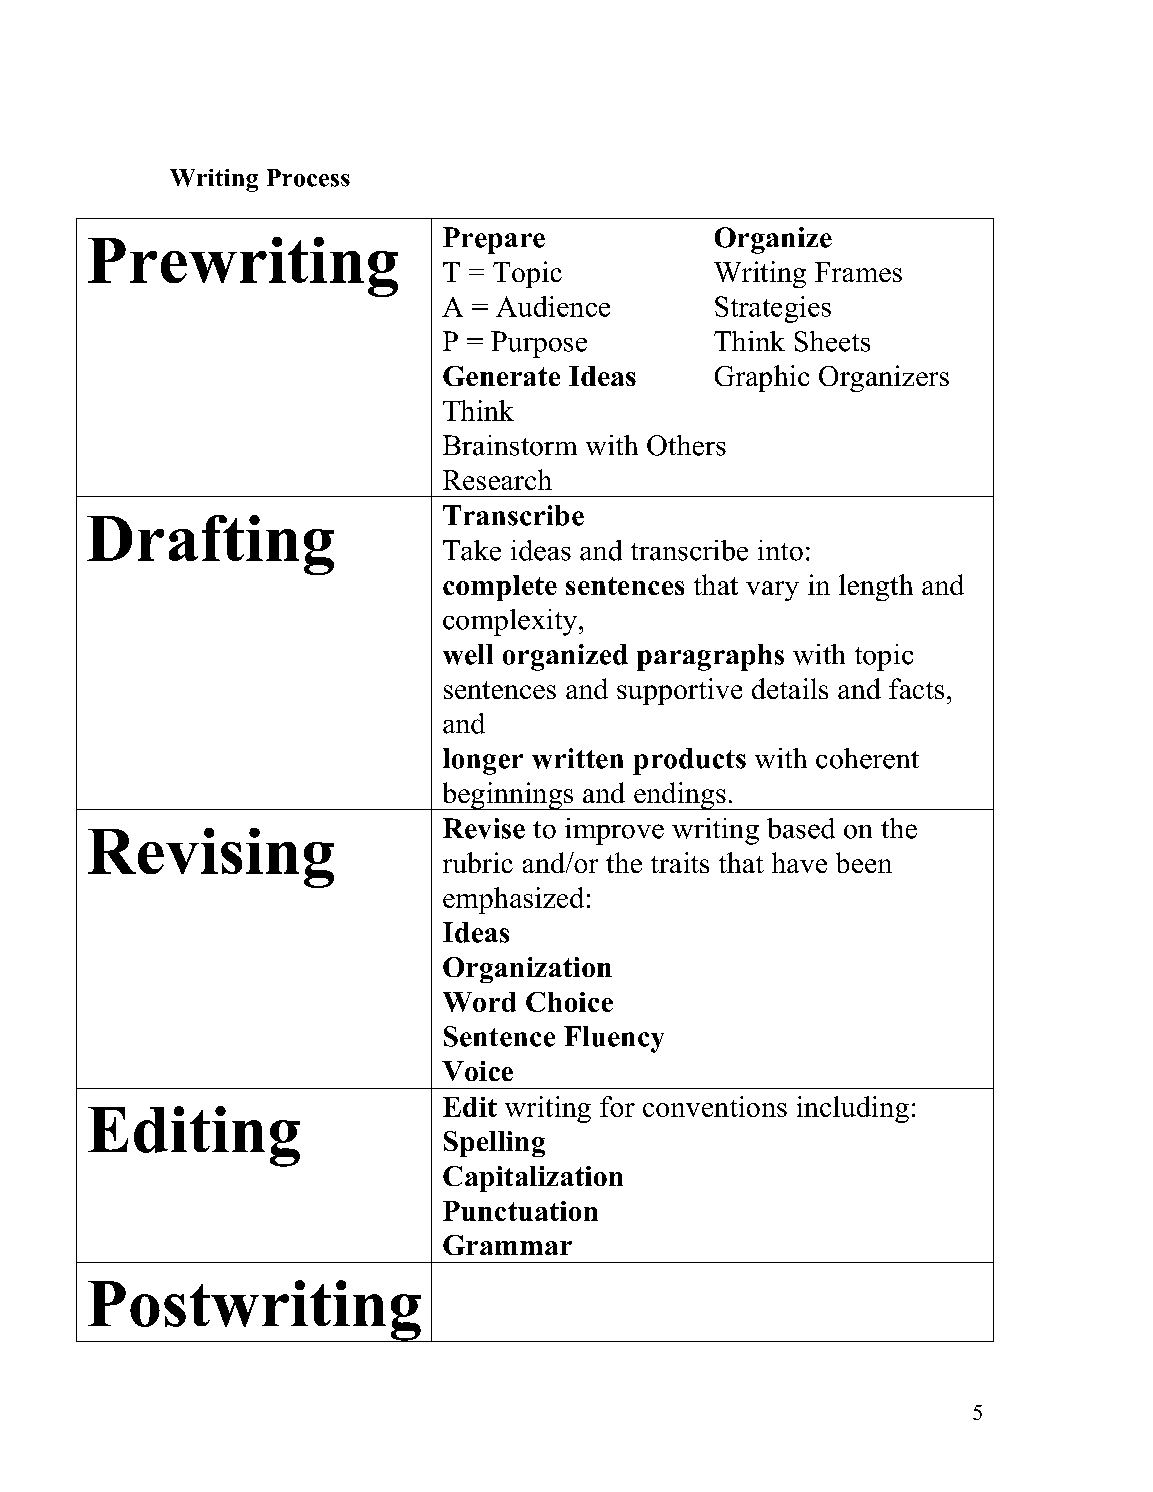 The width and height of the image is (1153, 1492). Describe the element at coordinates (507, 1245) in the image. I see `Grammar` at that location.
